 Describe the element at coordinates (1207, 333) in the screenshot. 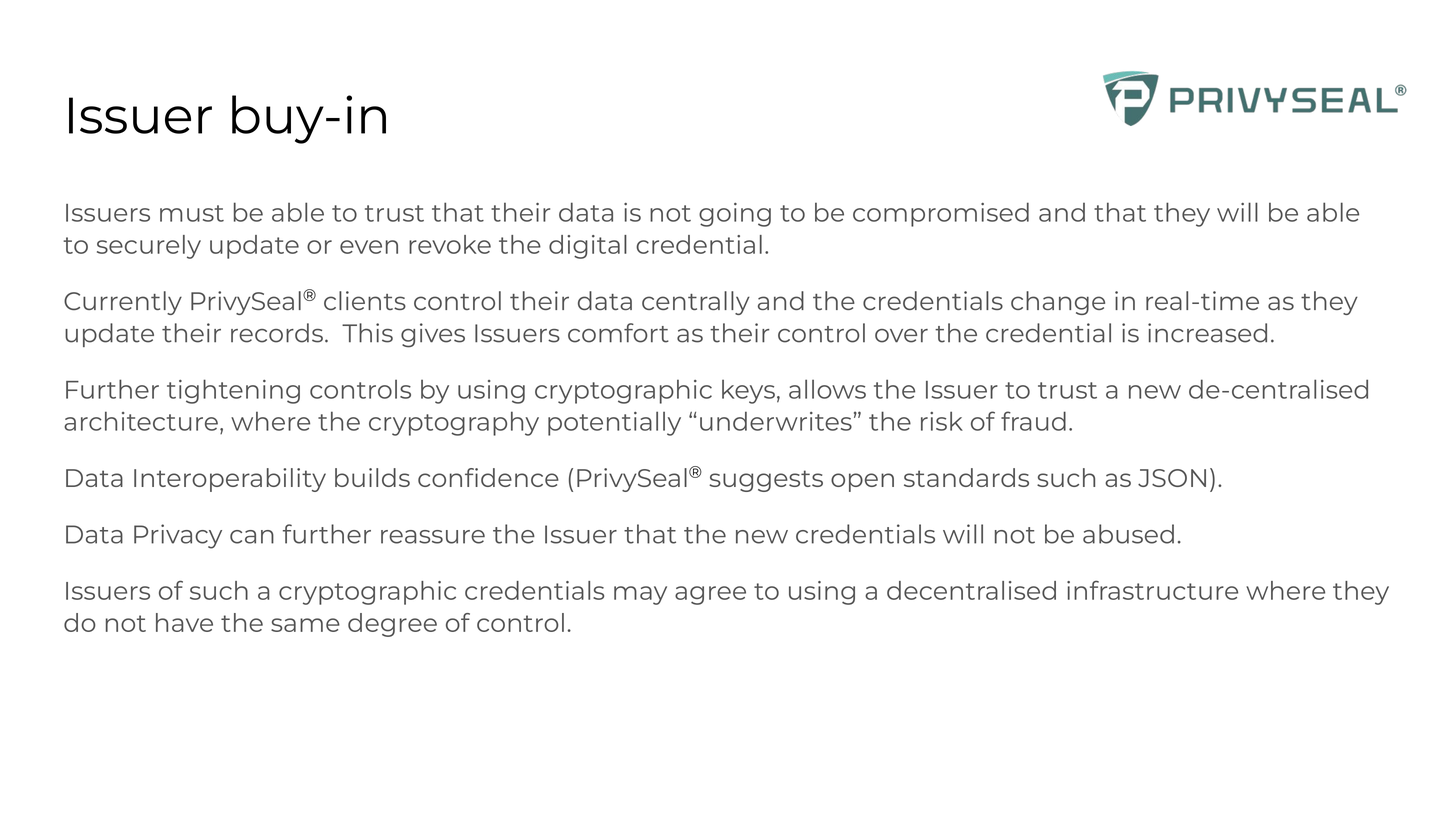

I see `increased` at that location.
